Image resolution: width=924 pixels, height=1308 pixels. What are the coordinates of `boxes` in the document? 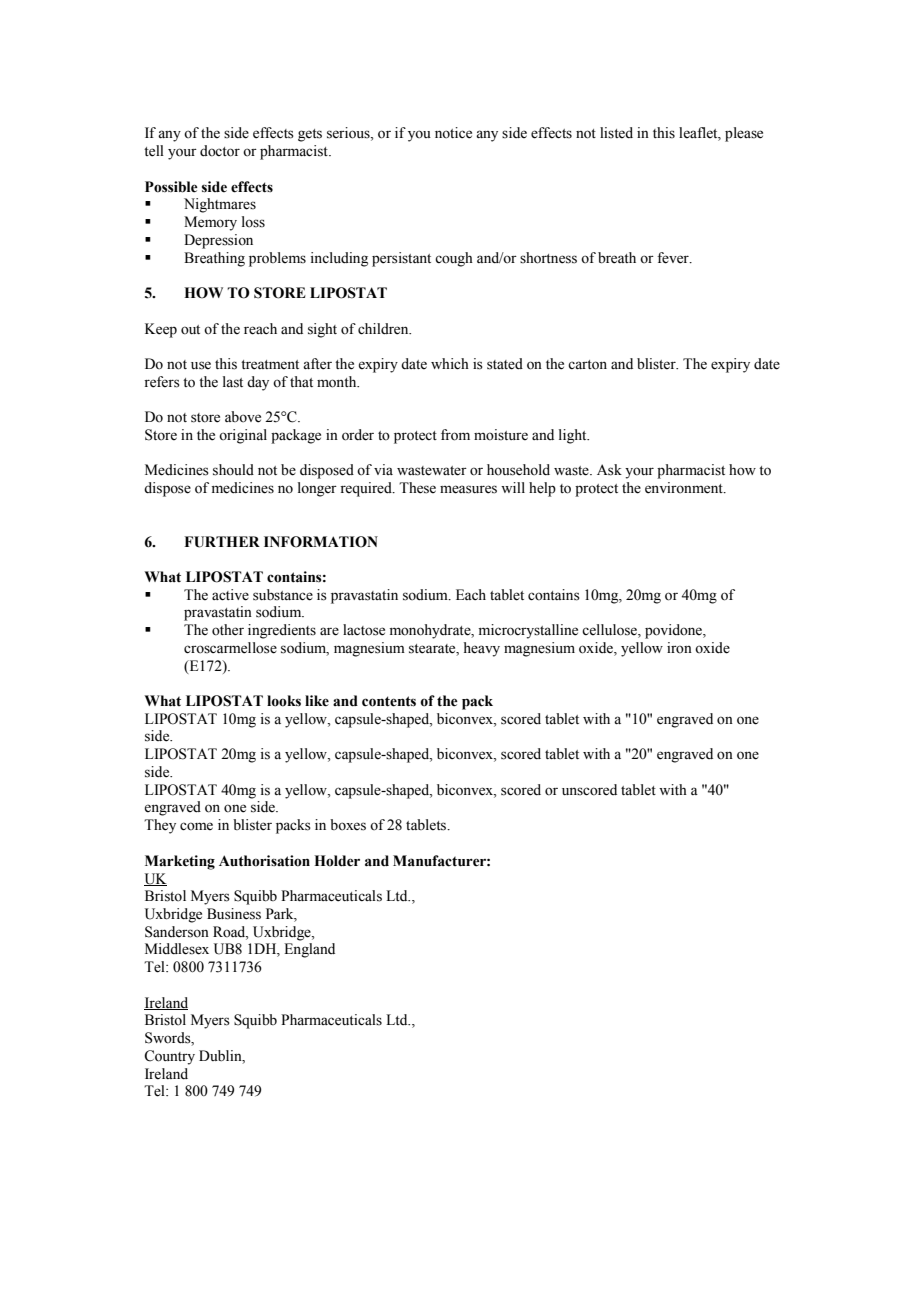 It's located at (348, 825).
